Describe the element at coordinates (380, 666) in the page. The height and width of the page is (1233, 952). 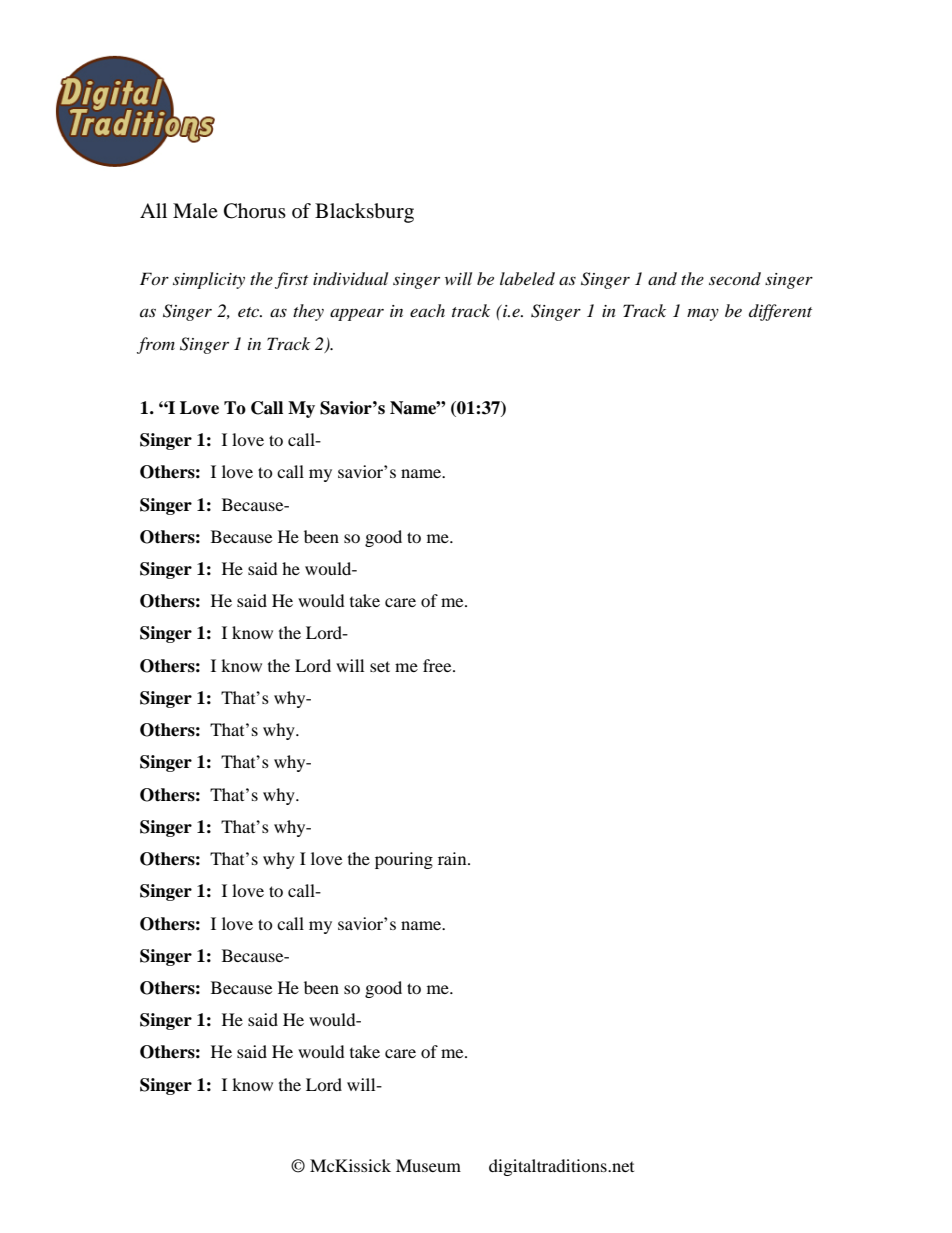
I see `set` at that location.
